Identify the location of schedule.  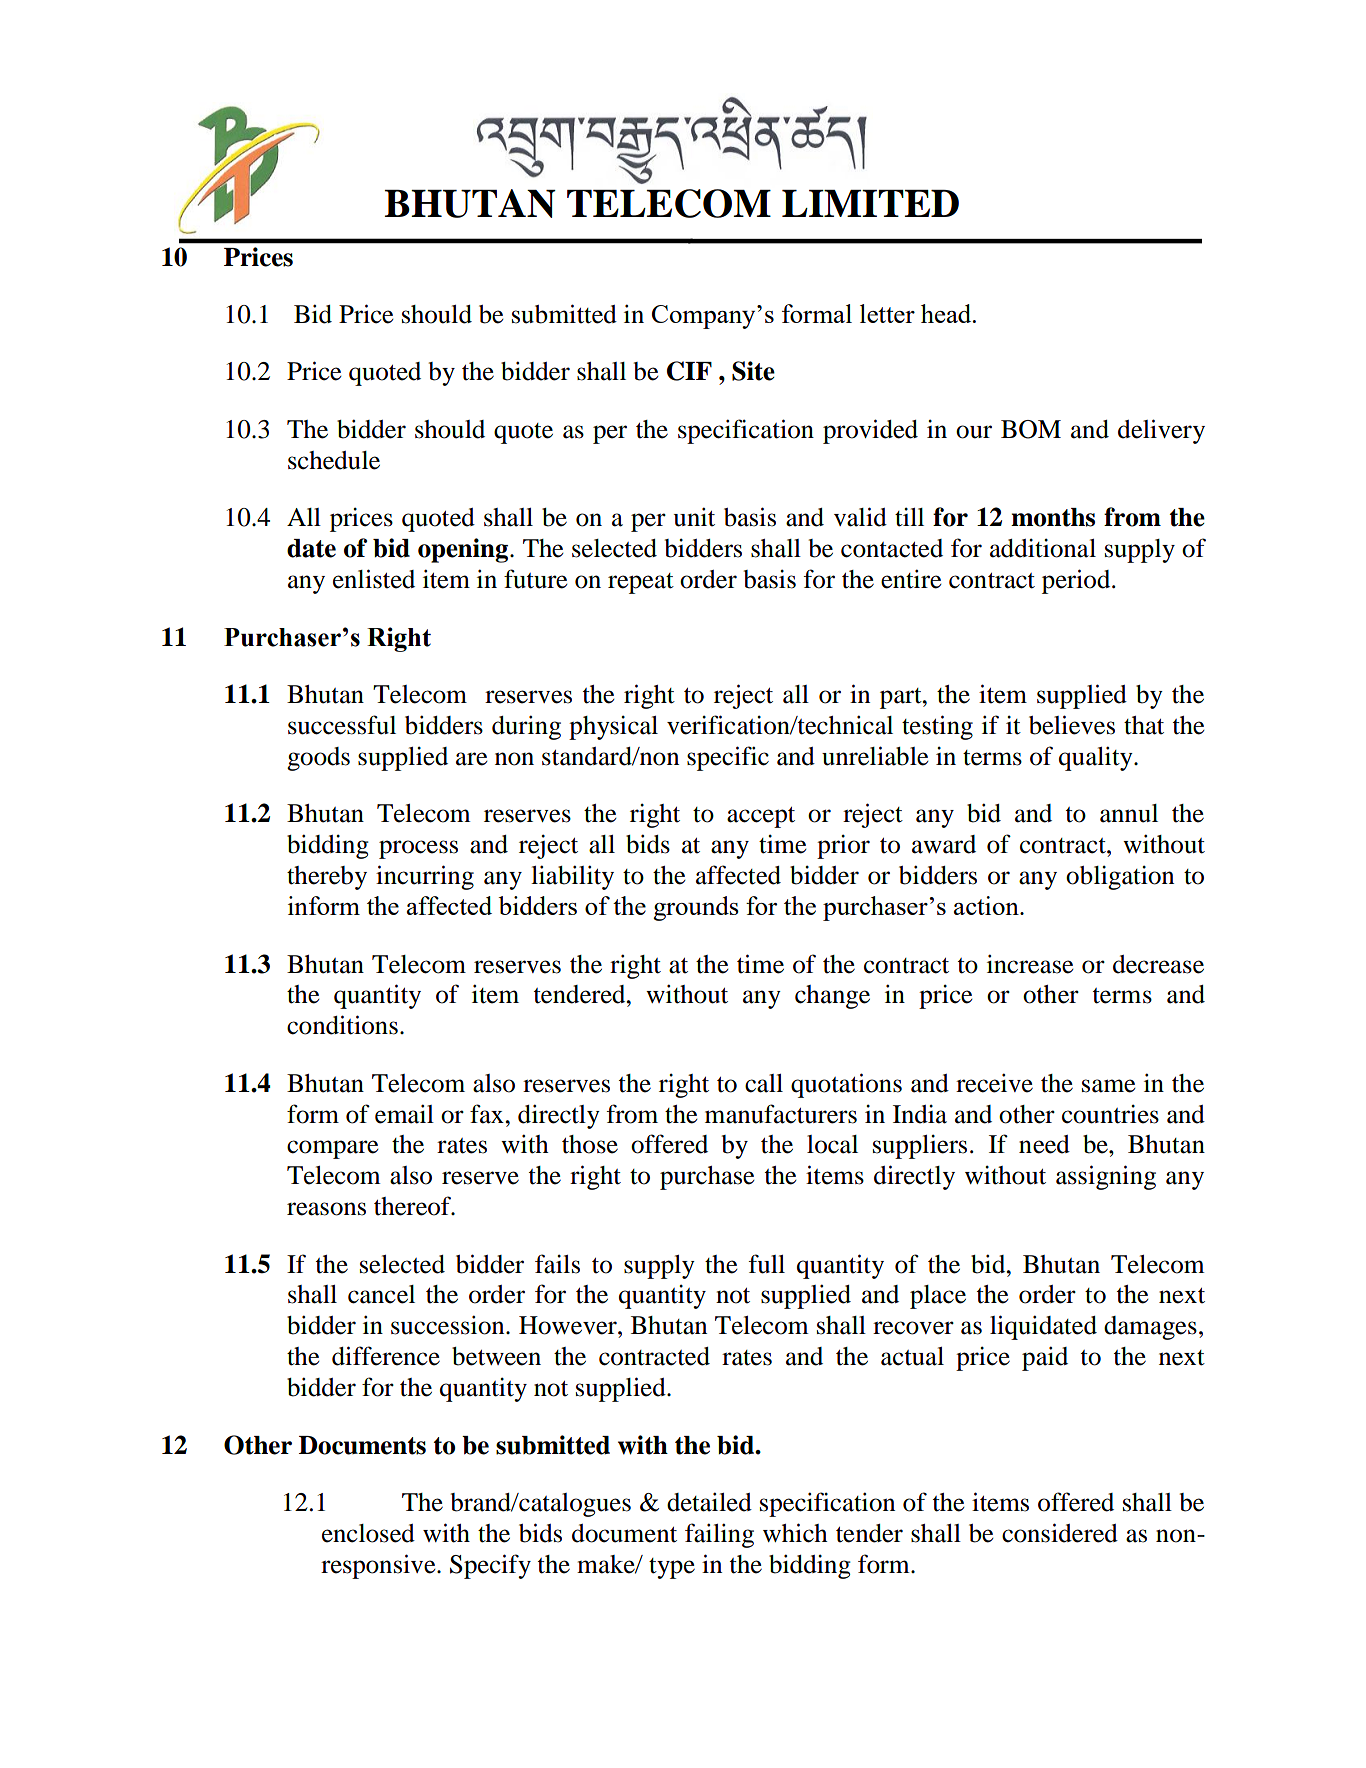
(334, 460).
